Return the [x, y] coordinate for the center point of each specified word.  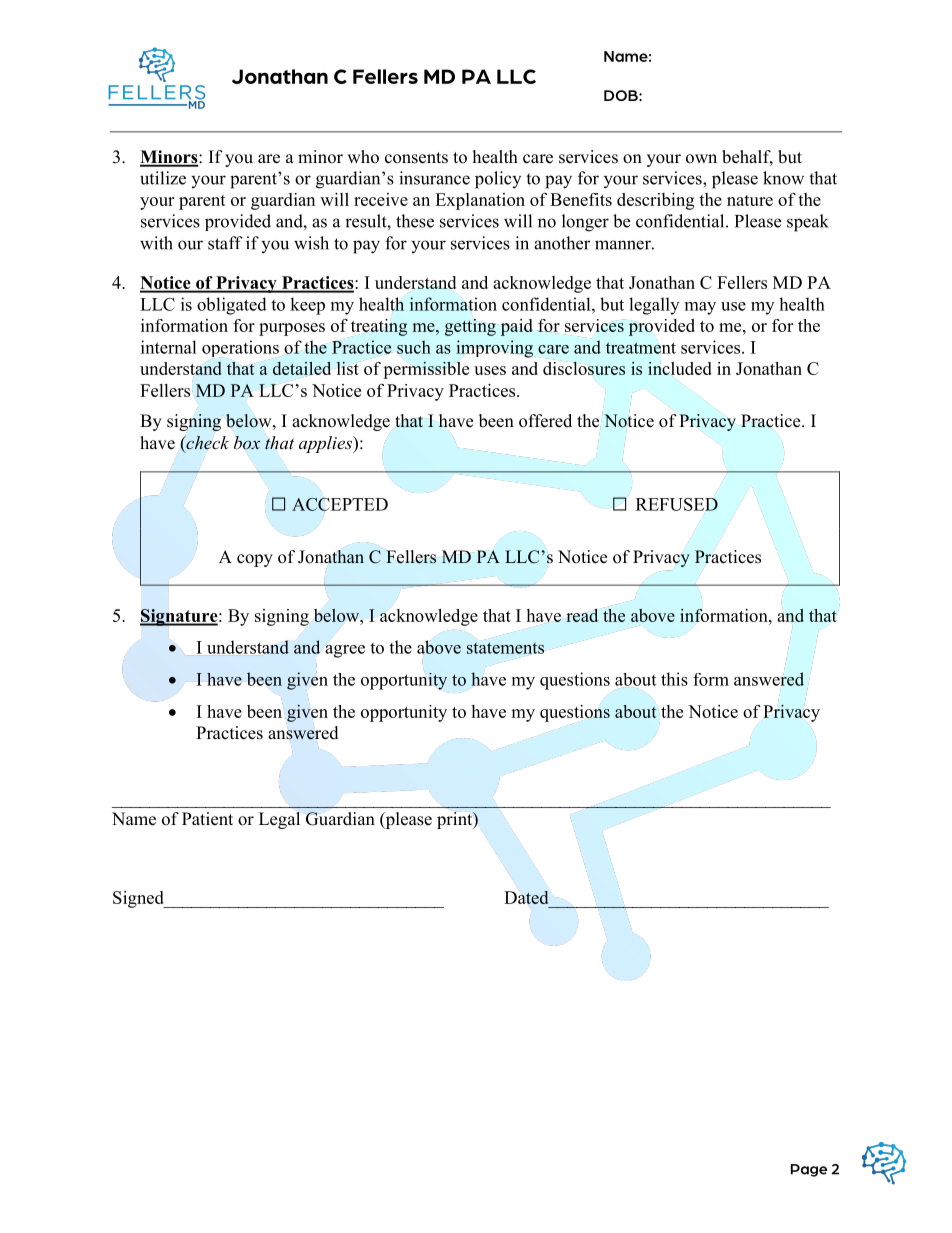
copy [255, 560]
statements [505, 648]
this [674, 679]
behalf [747, 158]
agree [345, 651]
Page [809, 1170]
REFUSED [677, 504]
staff [225, 243]
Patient [207, 819]
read [582, 615]
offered [545, 421]
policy [498, 180]
